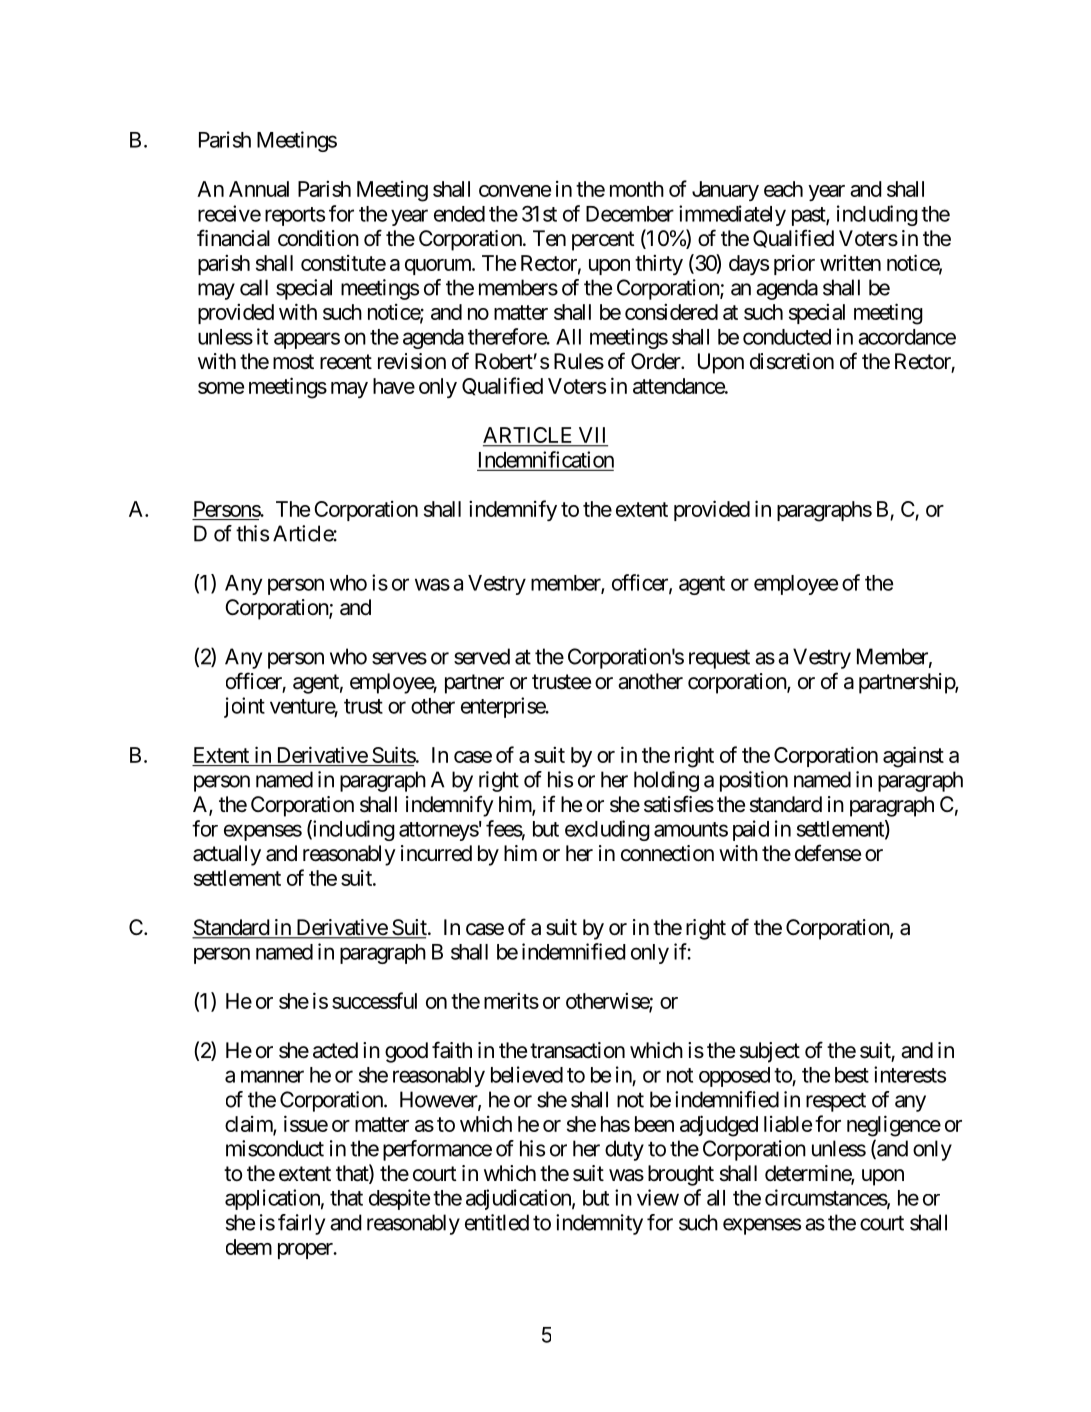 The width and height of the screenshot is (1091, 1412). What do you see at coordinates (809, 216) in the screenshot?
I see `past` at bounding box center [809, 216].
